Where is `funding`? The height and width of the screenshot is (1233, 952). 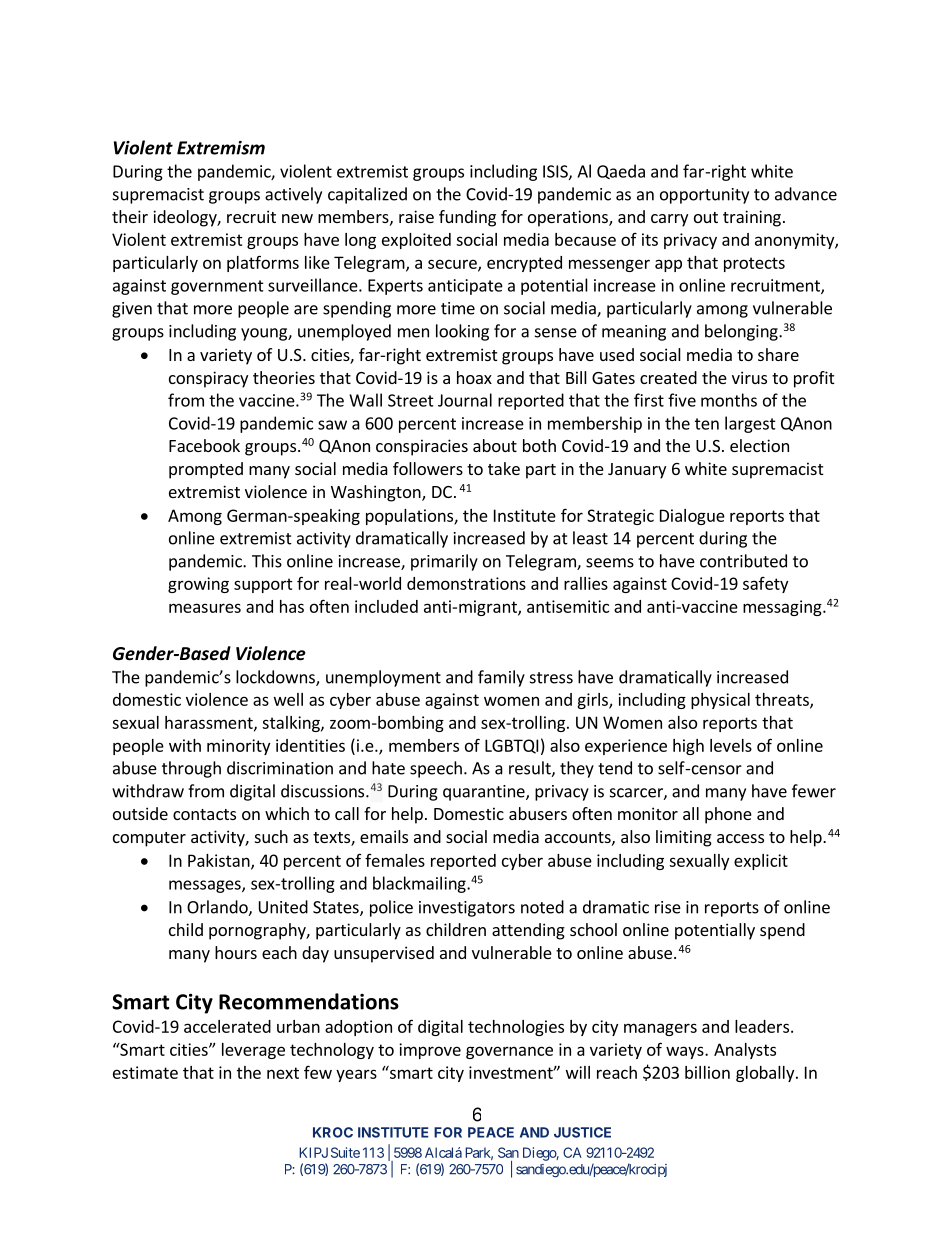 funding is located at coordinates (467, 218).
